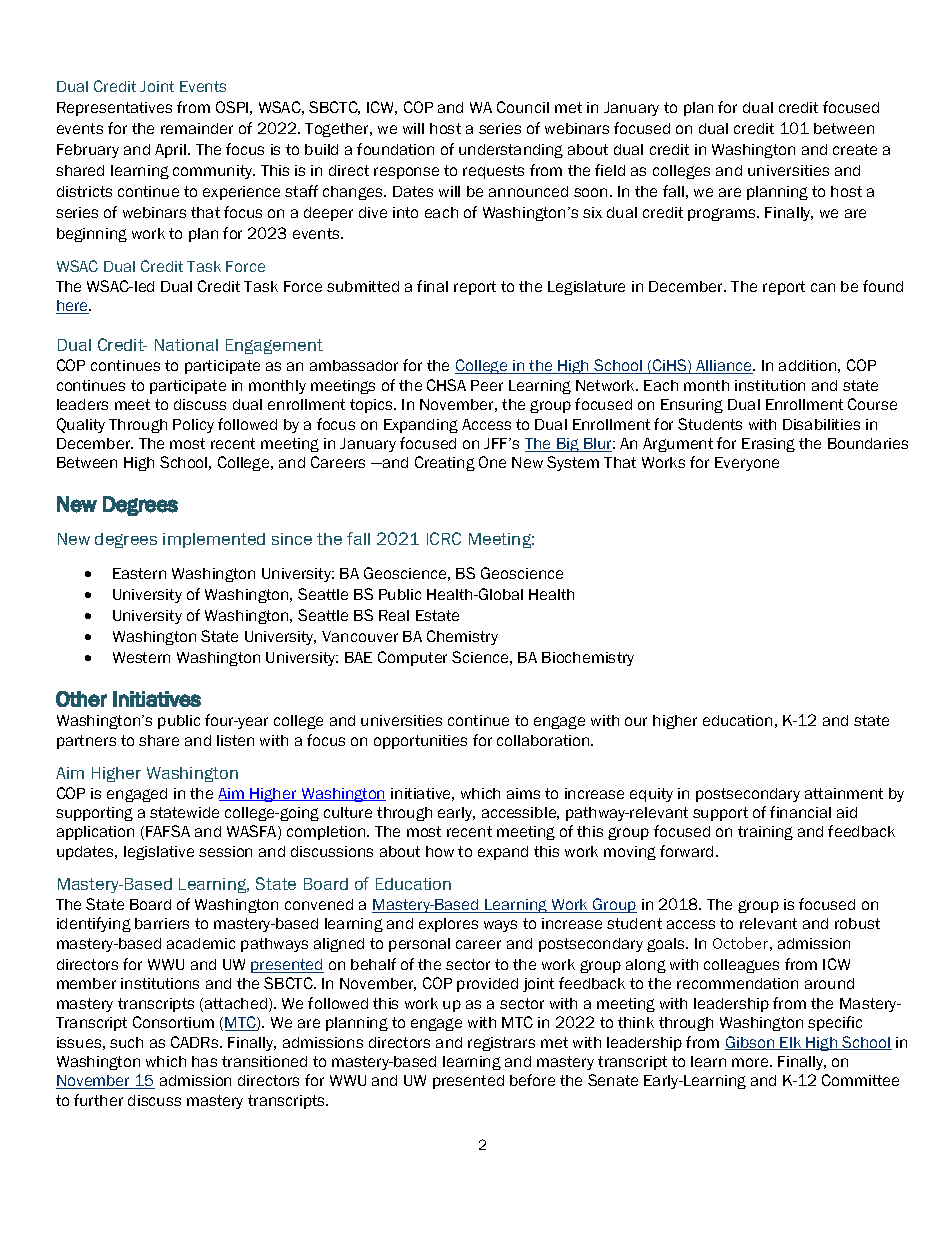 The height and width of the screenshot is (1233, 952). Describe the element at coordinates (172, 151) in the screenshot. I see `April` at that location.
